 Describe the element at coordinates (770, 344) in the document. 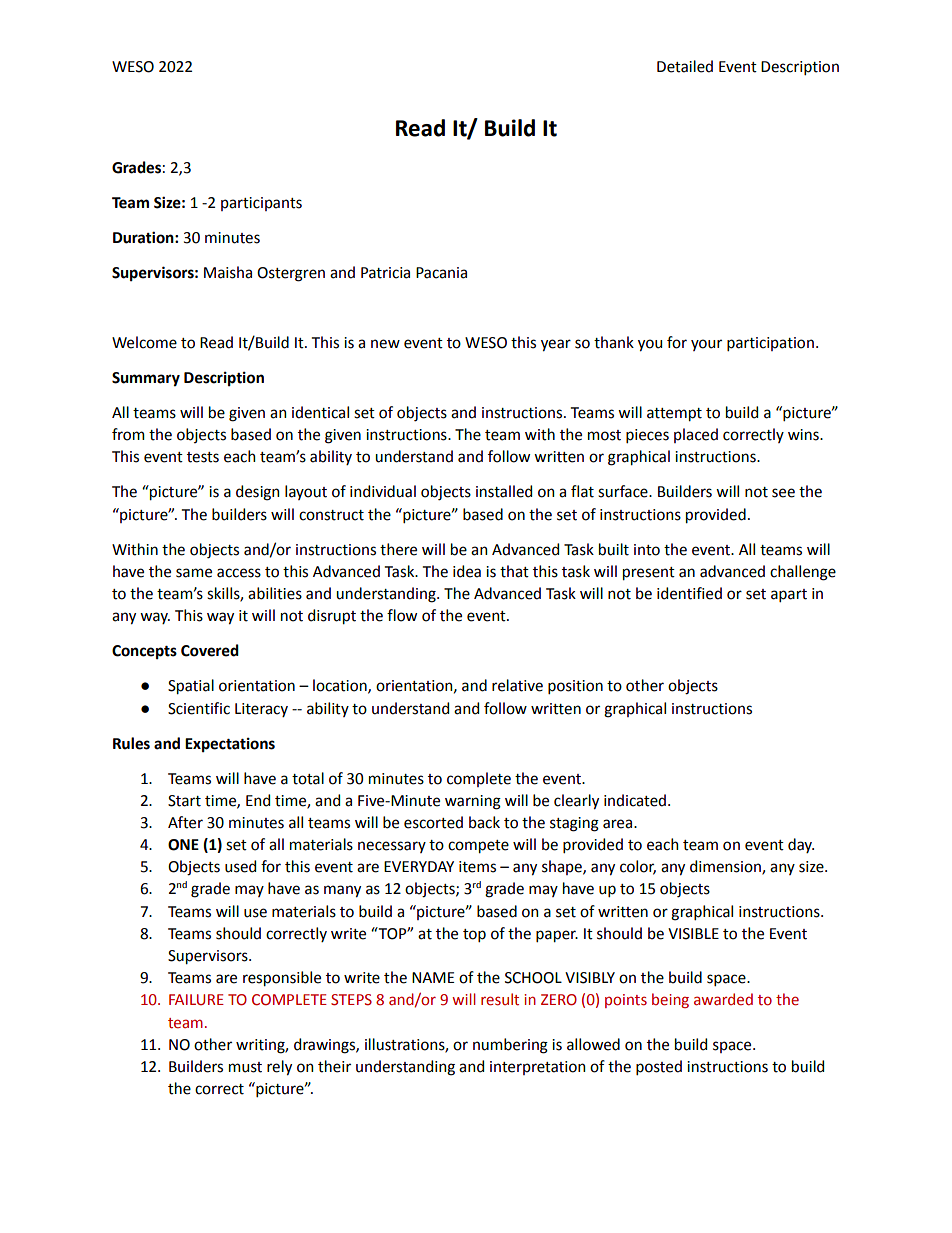

I see `participation` at that location.
